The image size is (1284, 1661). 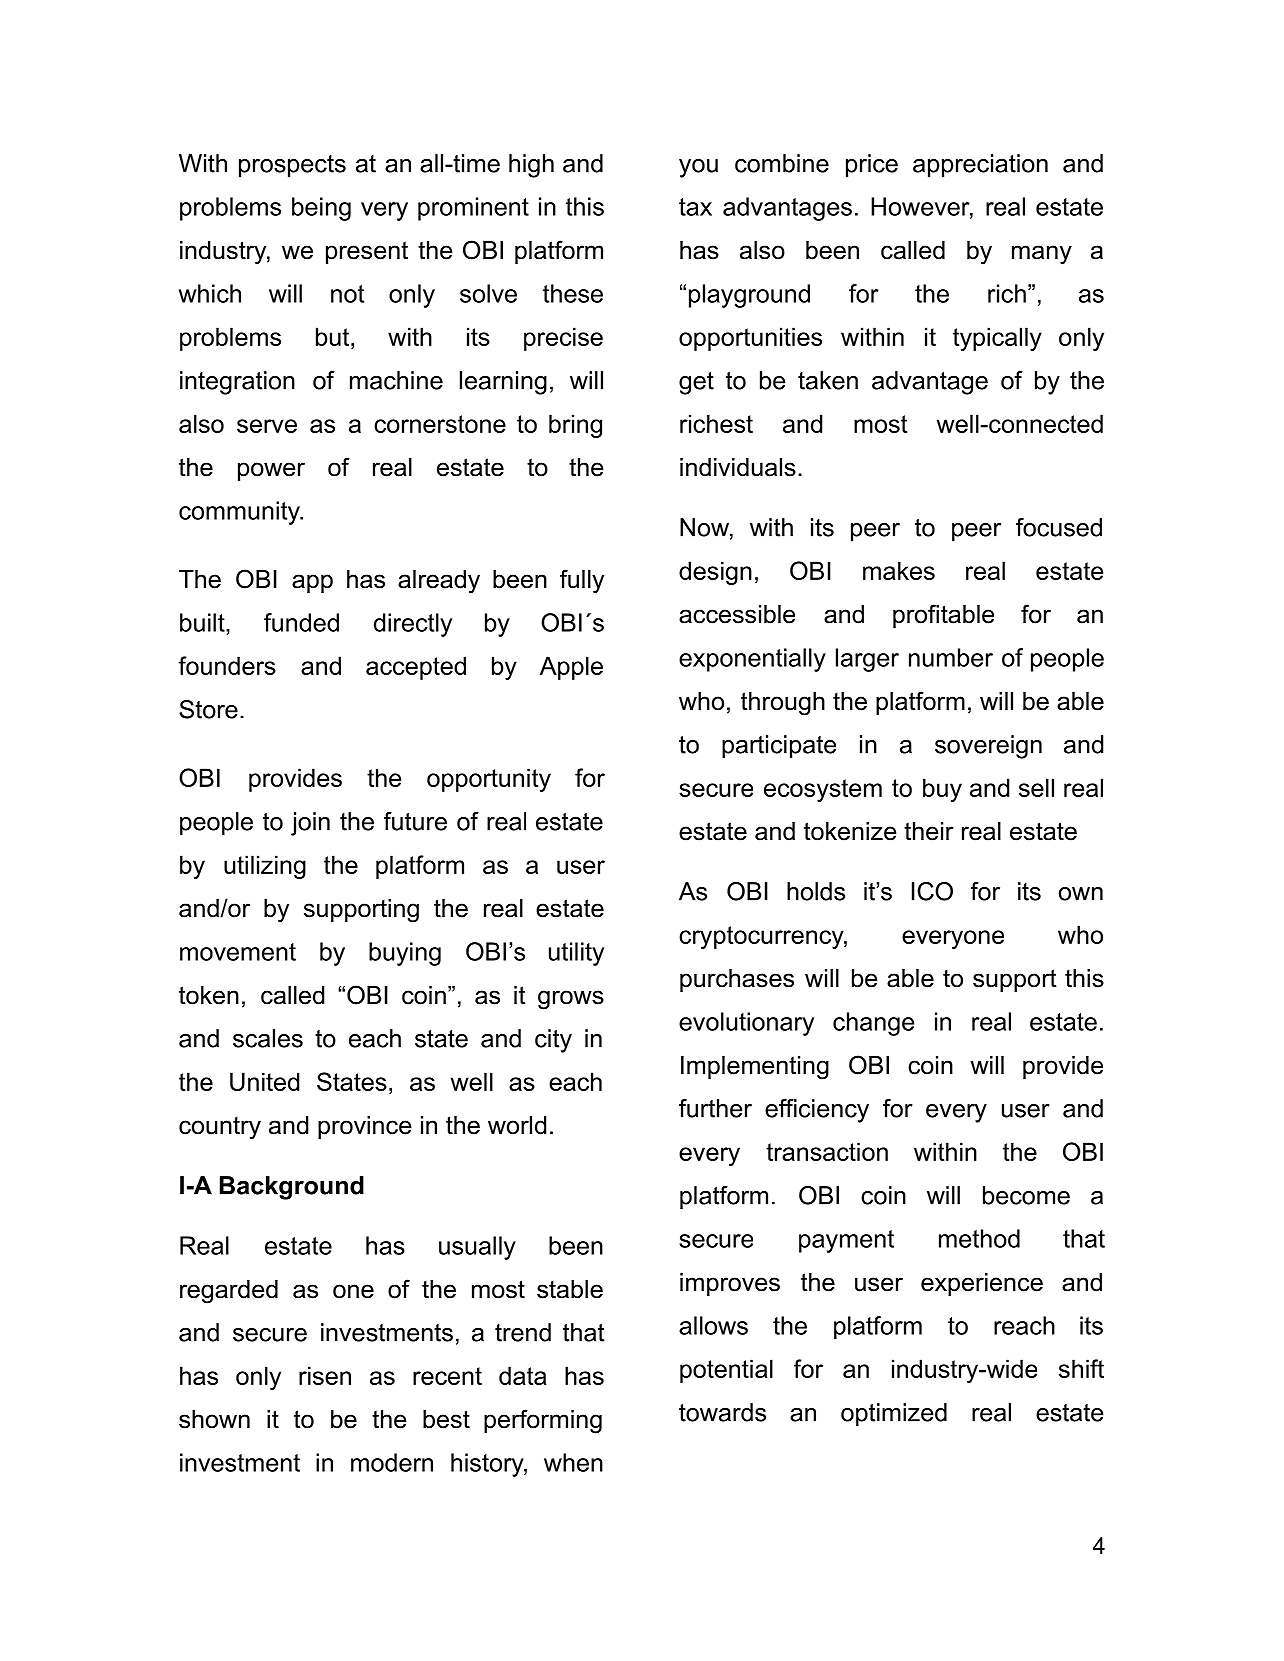 I want to click on towards, so click(x=722, y=1412).
